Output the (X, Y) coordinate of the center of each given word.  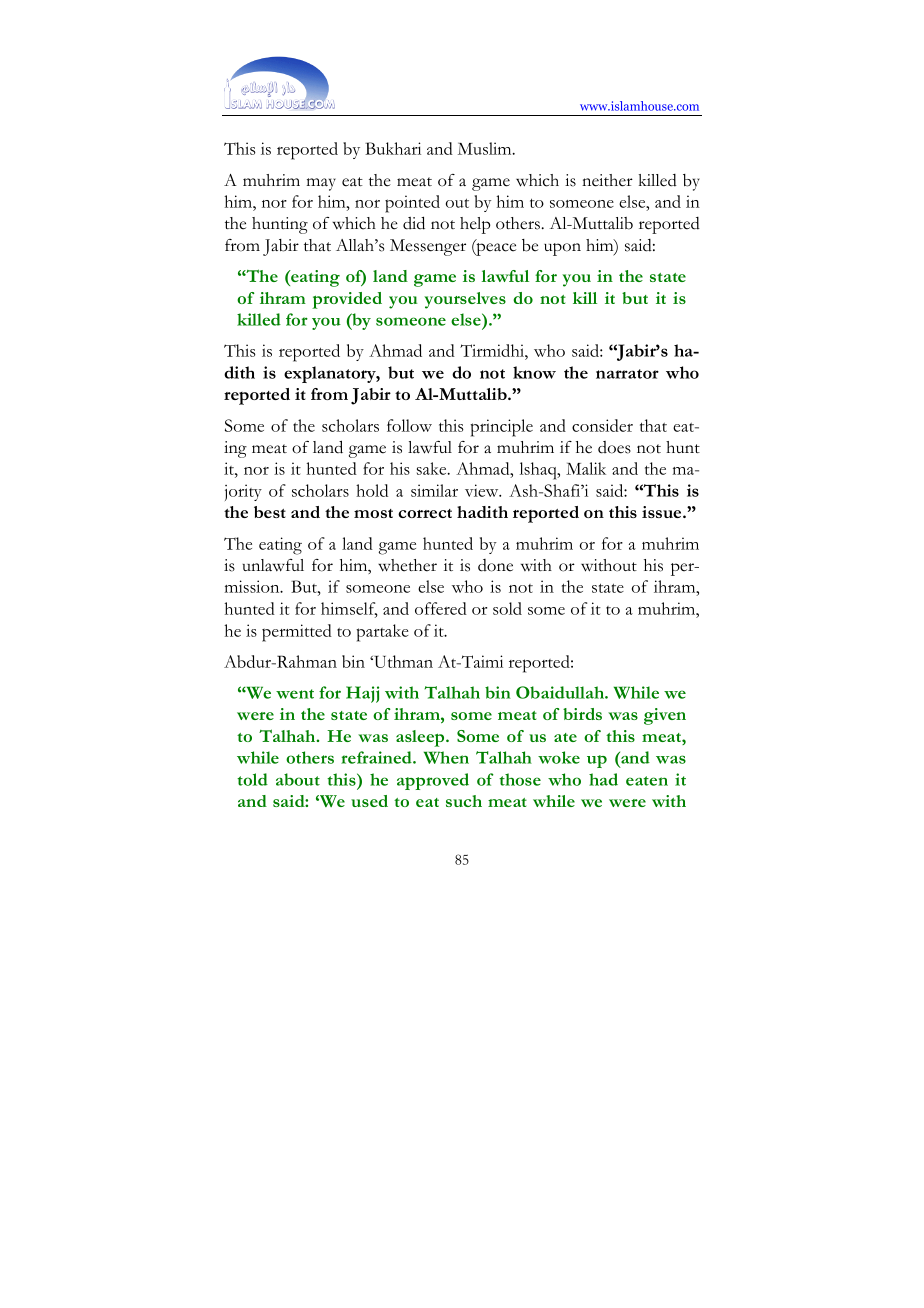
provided (347, 300)
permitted (297, 633)
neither (607, 180)
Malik (586, 468)
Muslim (486, 148)
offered (441, 608)
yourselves (465, 300)
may (321, 184)
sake (433, 468)
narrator (627, 374)
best (270, 512)
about (298, 779)
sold (507, 608)
